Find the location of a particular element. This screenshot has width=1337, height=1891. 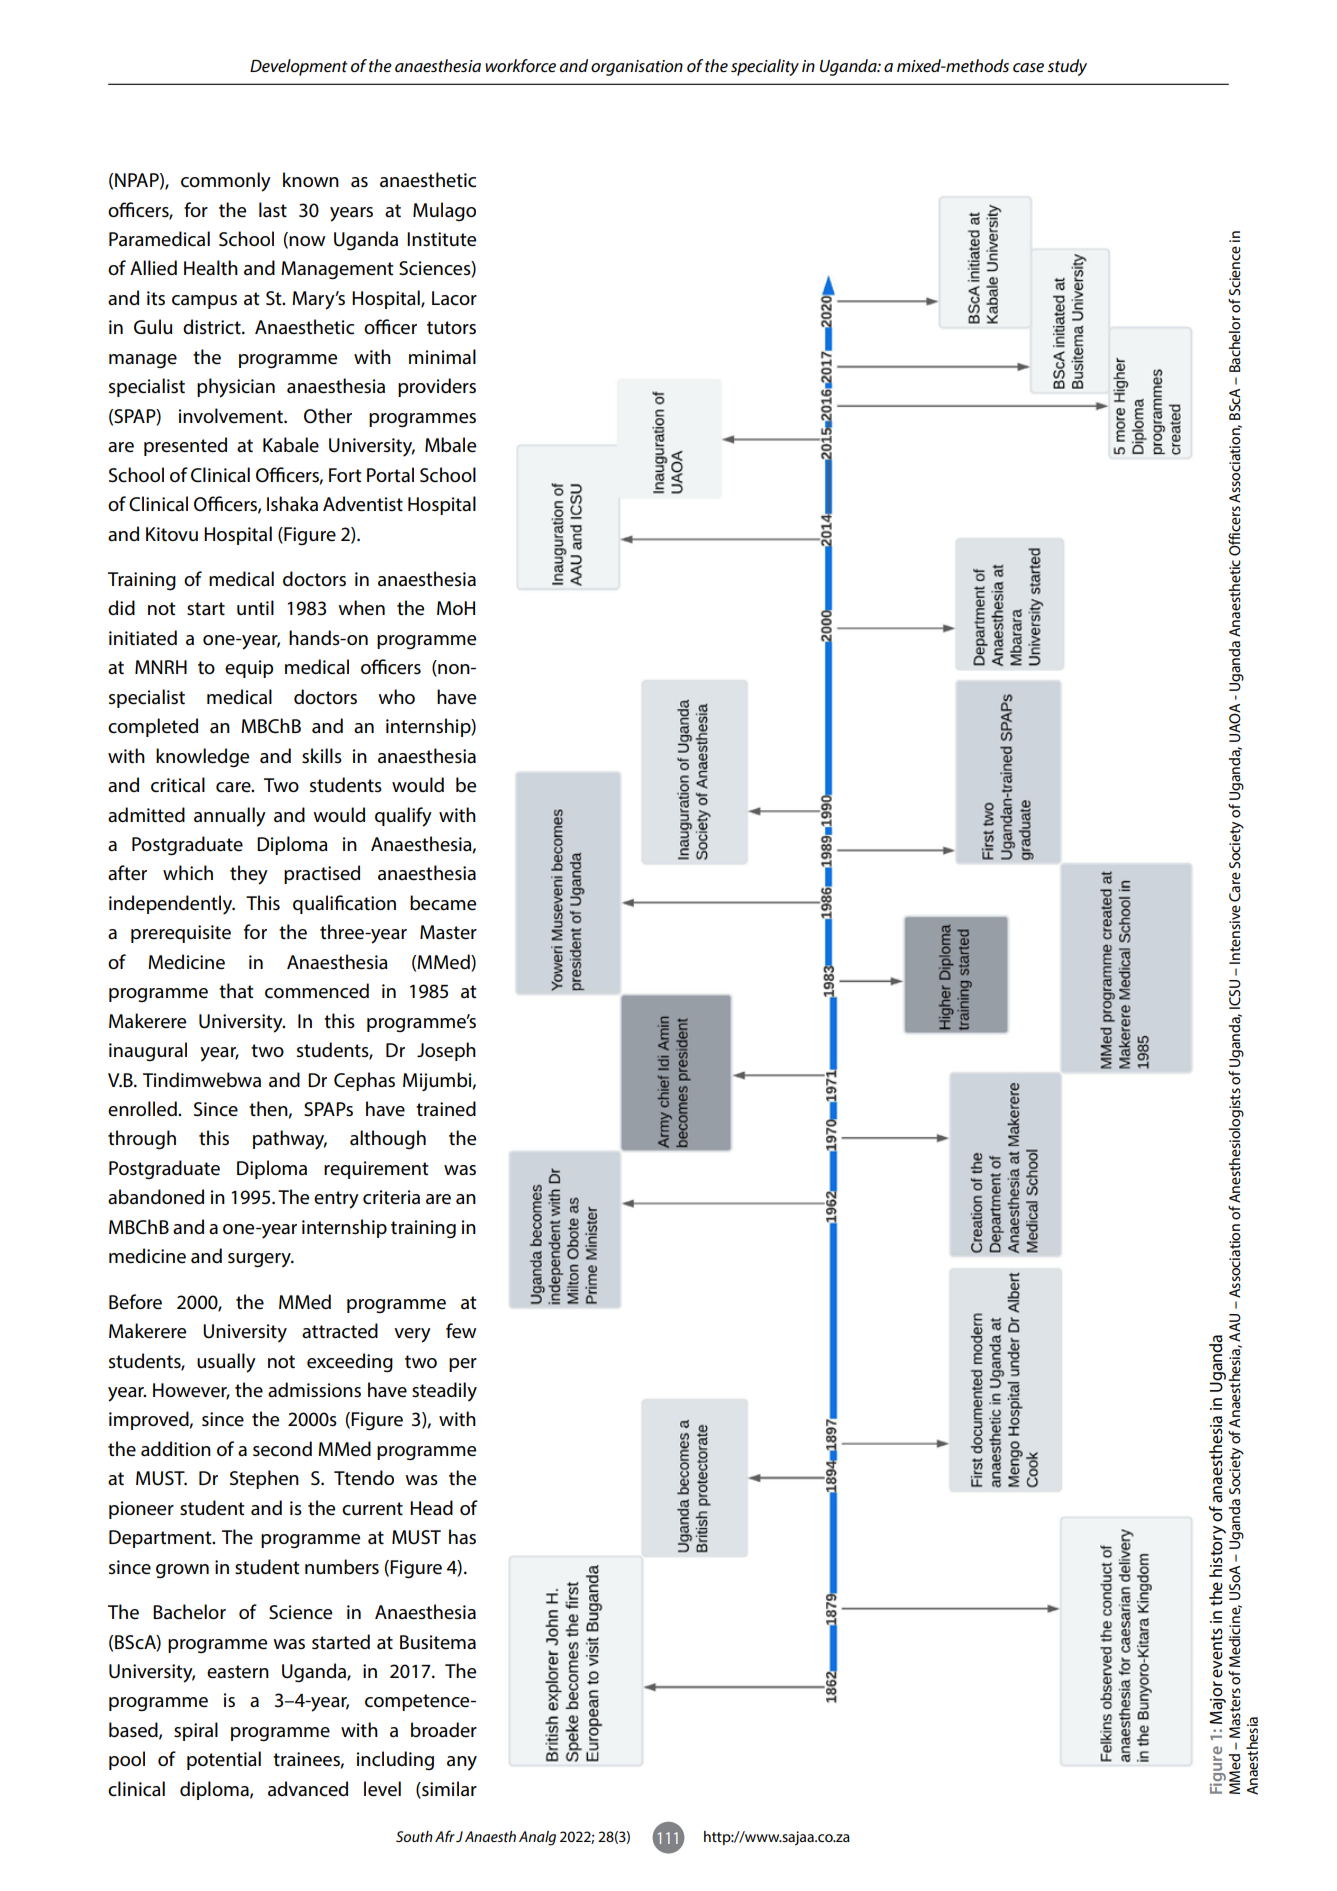

that is located at coordinates (236, 991).
